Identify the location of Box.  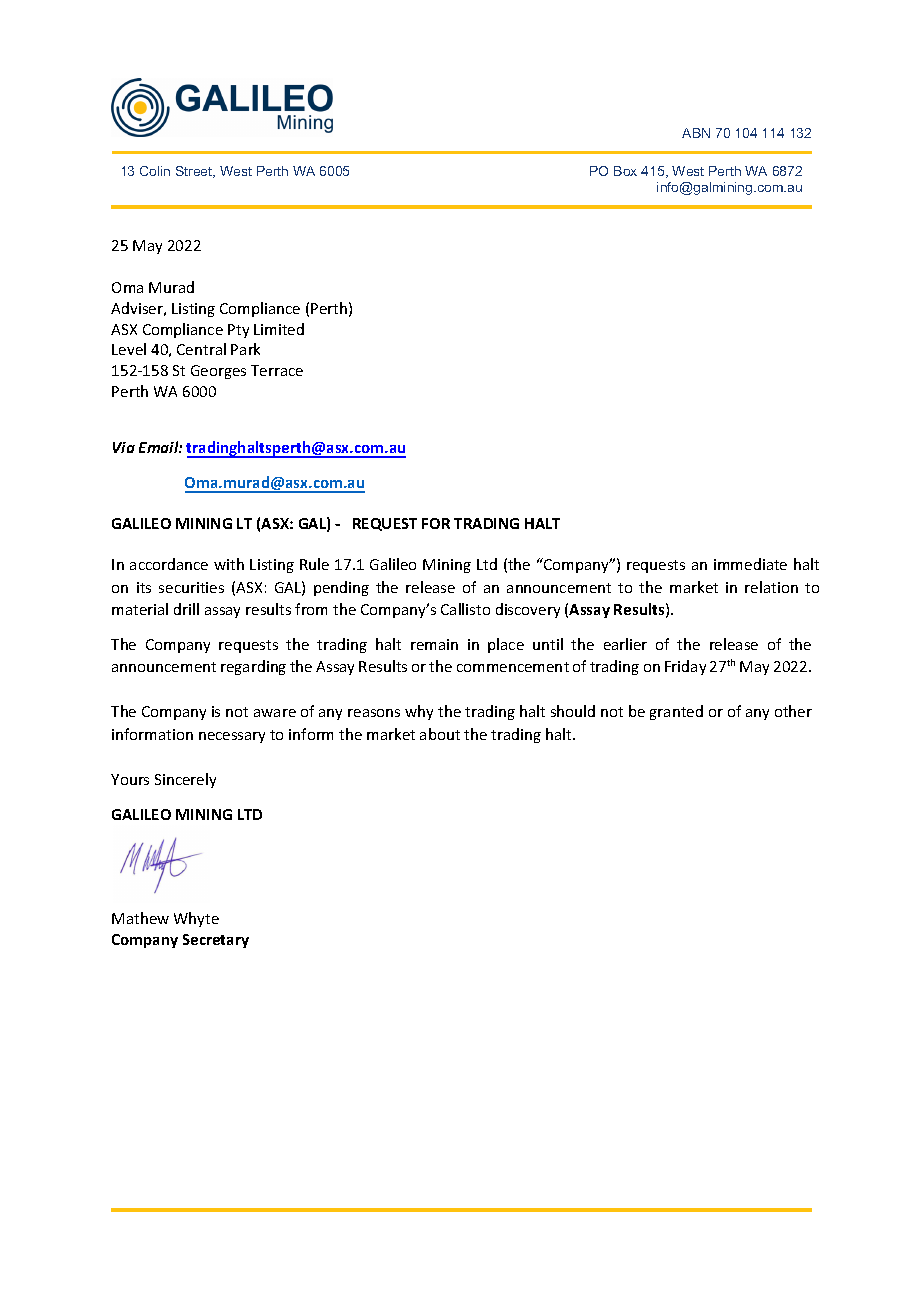
(625, 171).
